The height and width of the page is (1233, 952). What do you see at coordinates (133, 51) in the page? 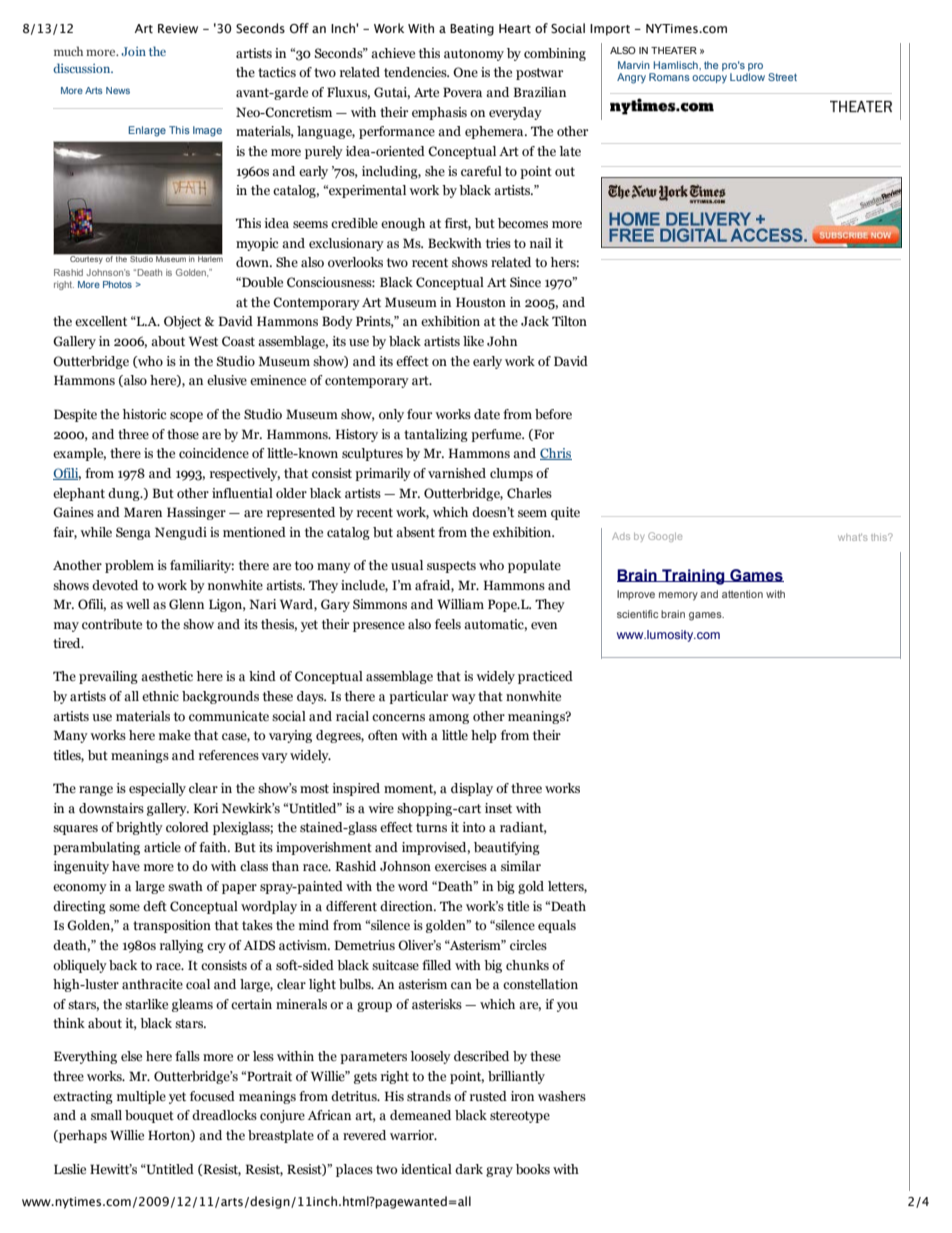
I see `Join` at bounding box center [133, 51].
